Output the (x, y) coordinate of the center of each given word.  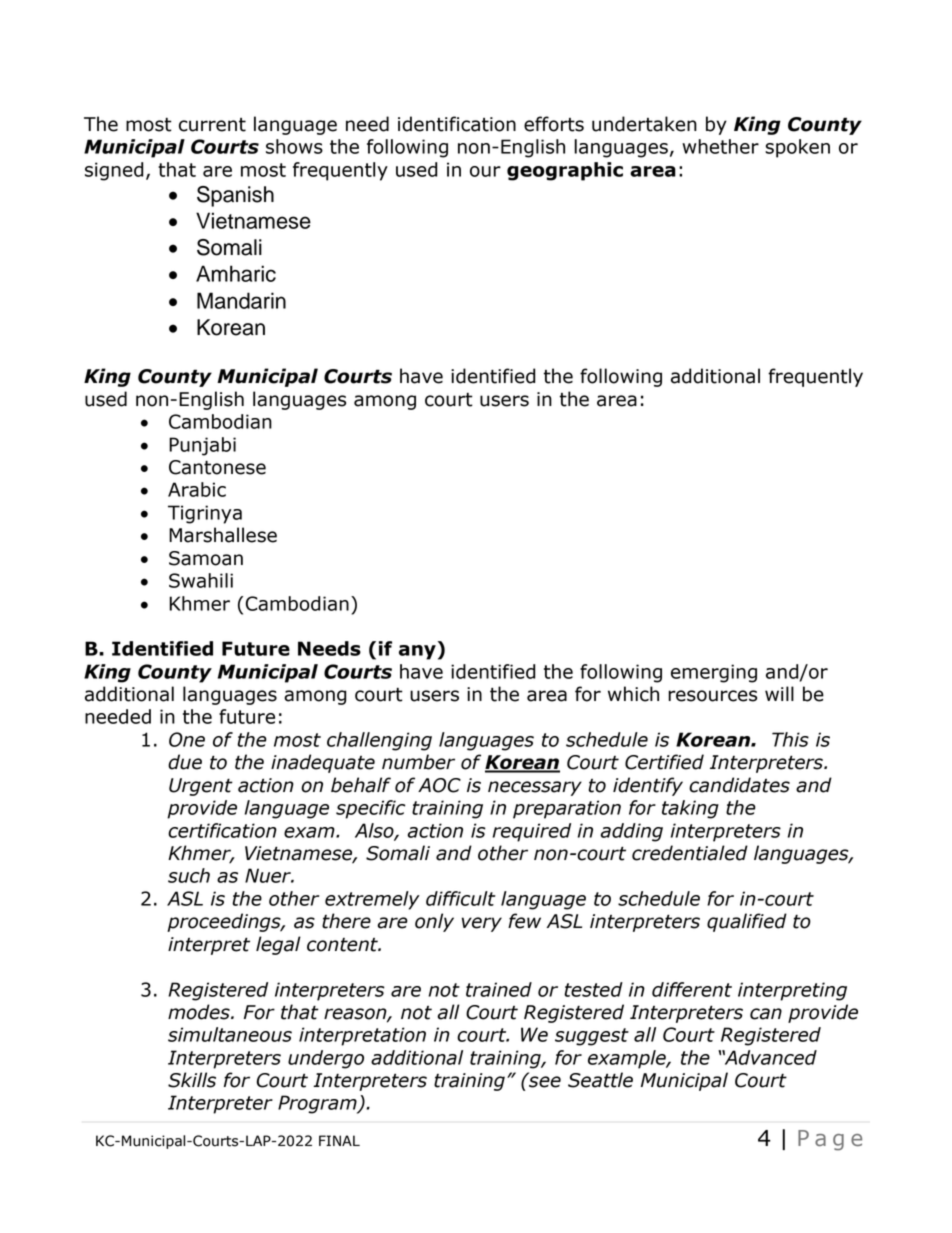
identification (457, 124)
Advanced (769, 1057)
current (212, 125)
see (544, 1081)
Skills (192, 1080)
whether (720, 146)
